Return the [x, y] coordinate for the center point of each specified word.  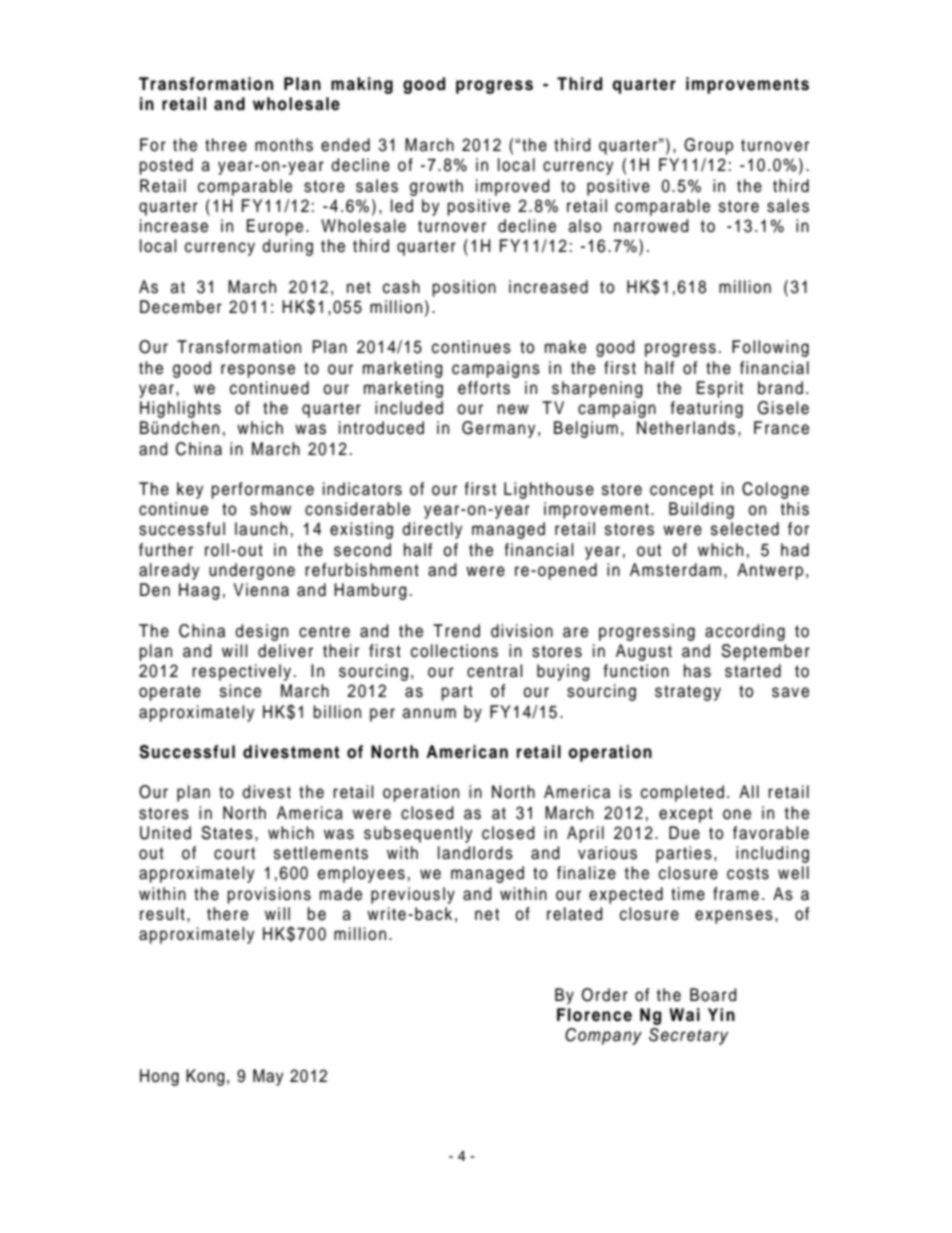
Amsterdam [675, 570]
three [226, 145]
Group [708, 146]
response [258, 371]
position [464, 288]
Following [770, 348]
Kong [205, 1077]
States [227, 833]
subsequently [418, 834]
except [686, 815]
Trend [456, 631]
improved [513, 187]
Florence [594, 1015]
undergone [252, 571]
